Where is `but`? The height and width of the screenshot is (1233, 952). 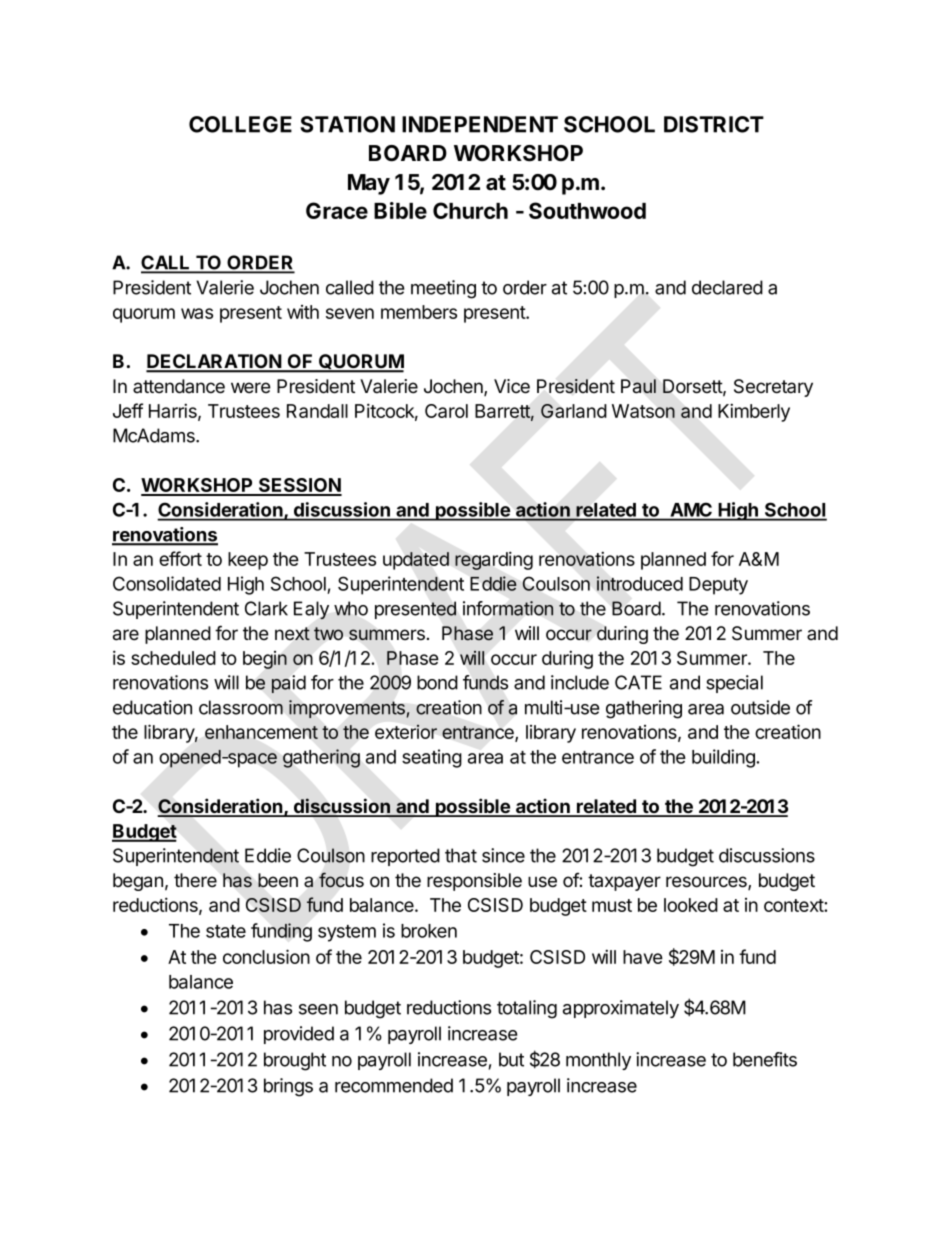 but is located at coordinates (511, 1059).
